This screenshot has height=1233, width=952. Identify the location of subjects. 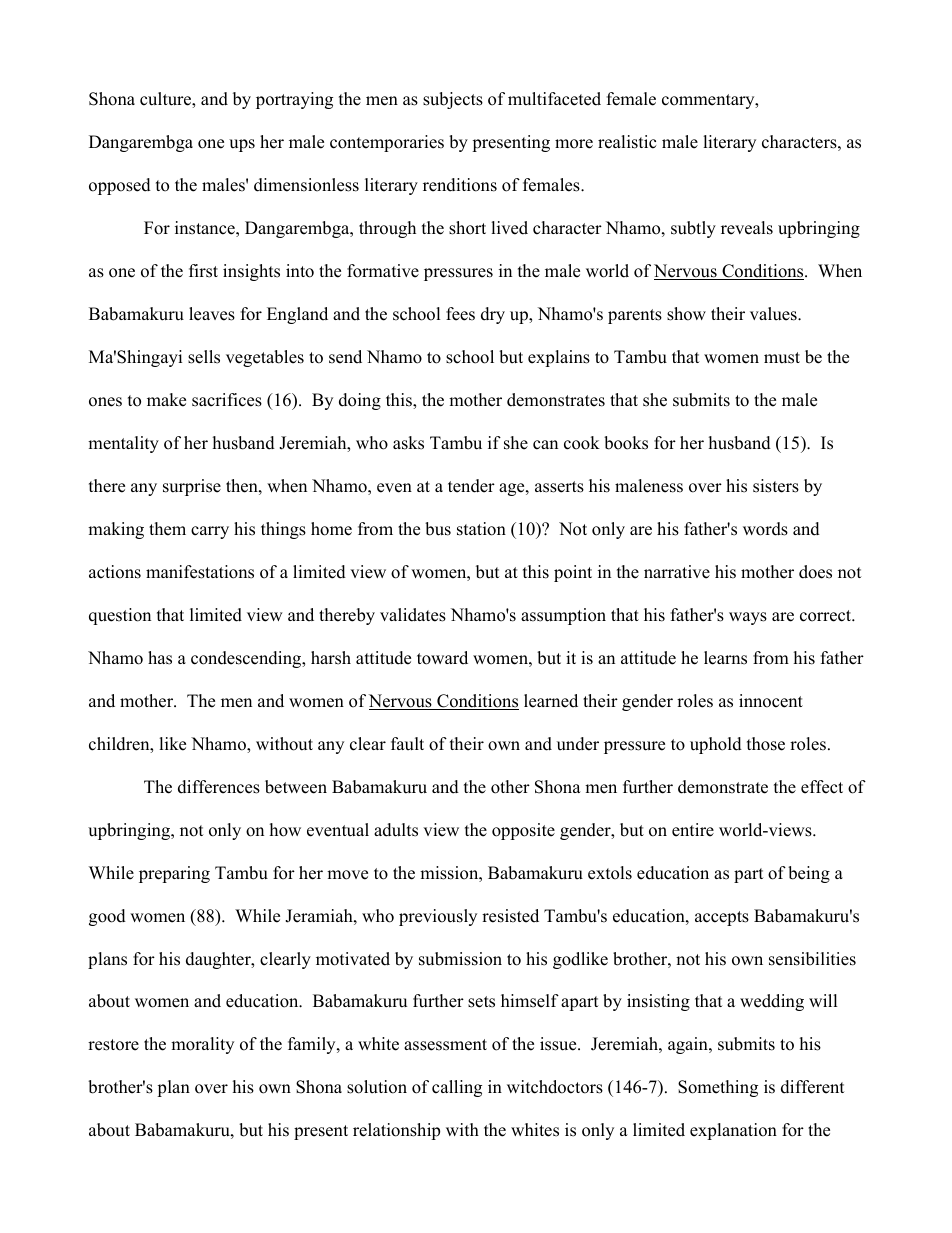
(453, 100).
